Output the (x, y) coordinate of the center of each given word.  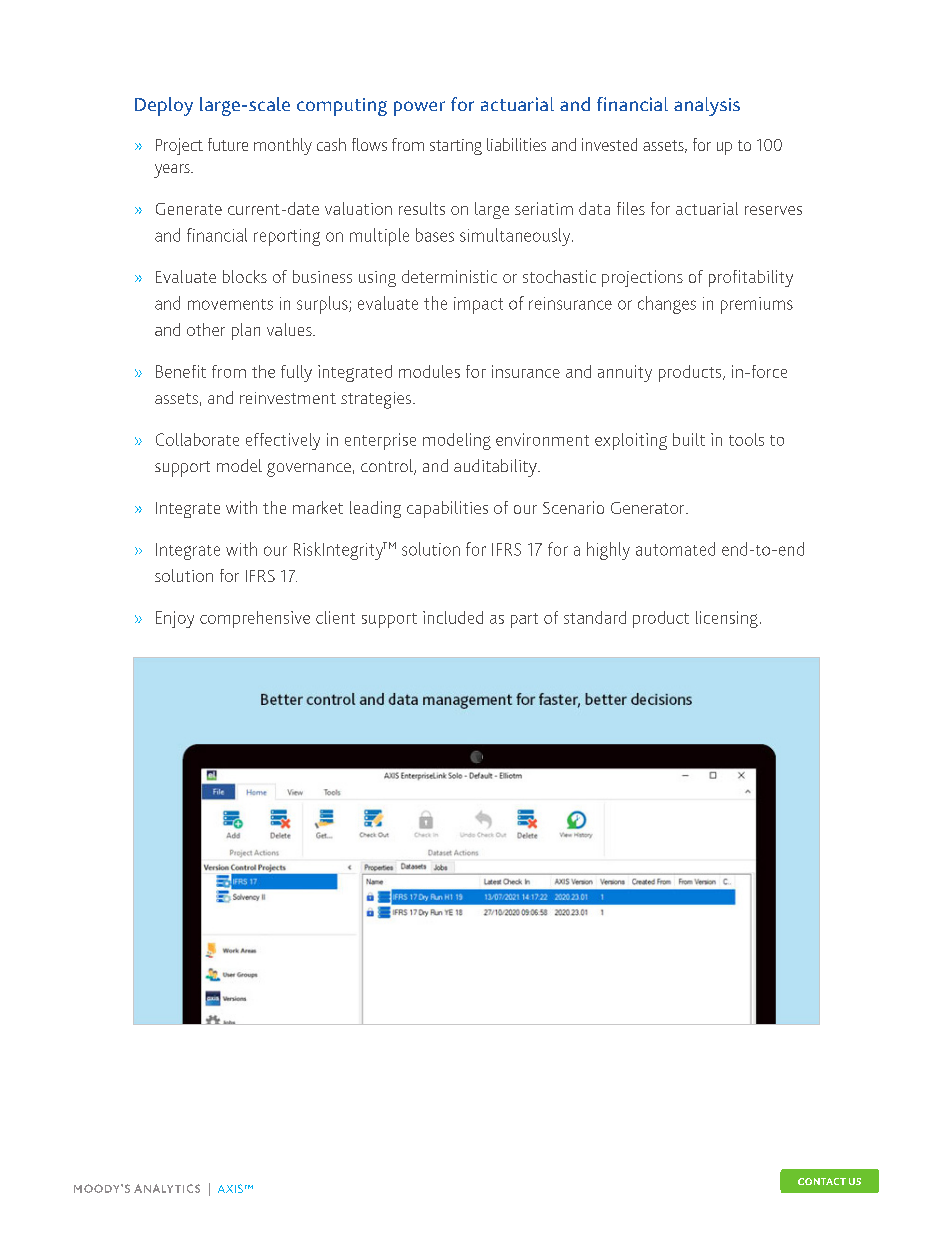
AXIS (230, 1188)
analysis (707, 106)
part (524, 620)
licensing (727, 619)
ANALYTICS (167, 1188)
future (228, 144)
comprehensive (255, 619)
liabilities (516, 144)
